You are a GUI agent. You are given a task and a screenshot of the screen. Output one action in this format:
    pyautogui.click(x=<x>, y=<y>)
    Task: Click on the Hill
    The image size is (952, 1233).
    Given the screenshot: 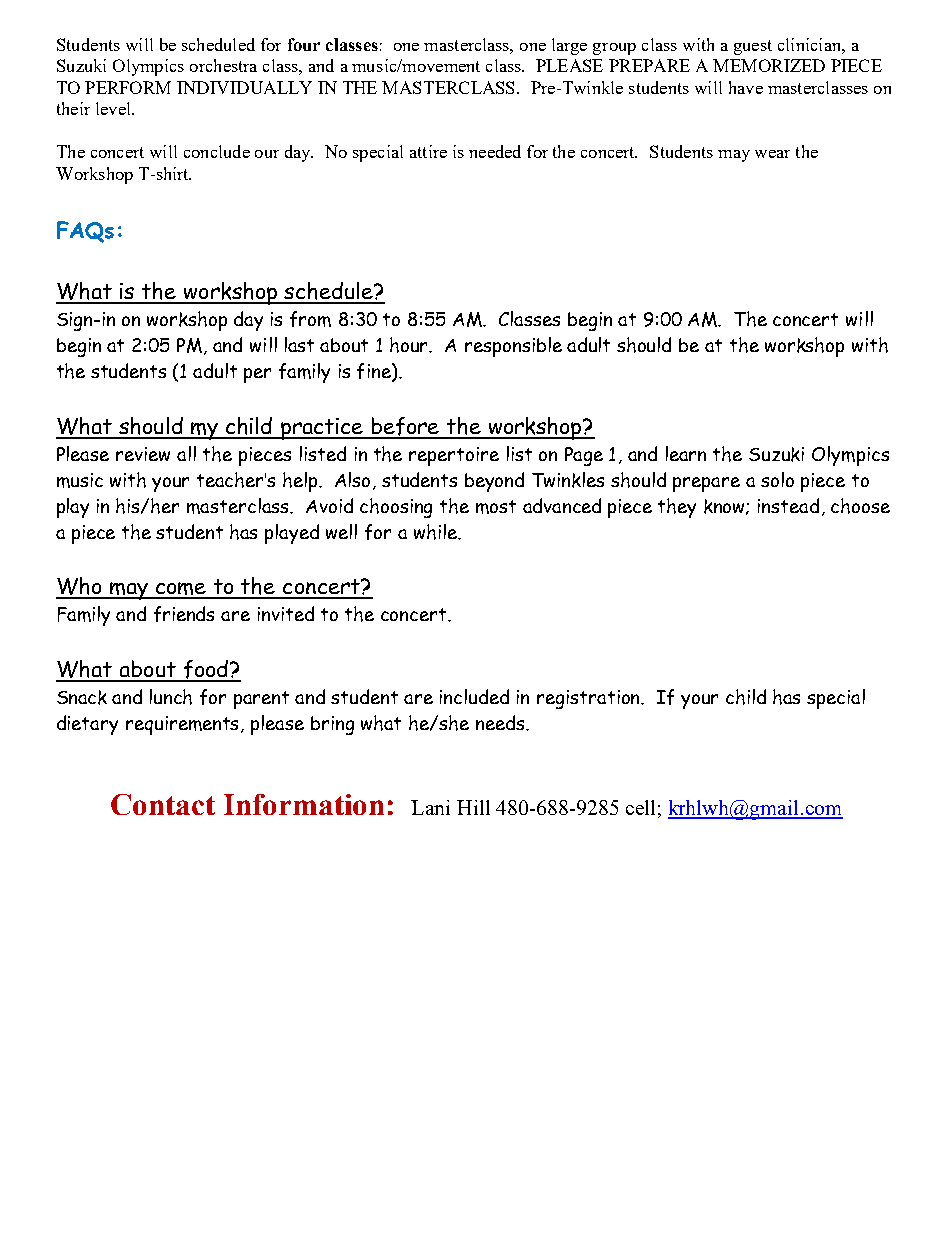 What is the action you would take?
    pyautogui.click(x=473, y=807)
